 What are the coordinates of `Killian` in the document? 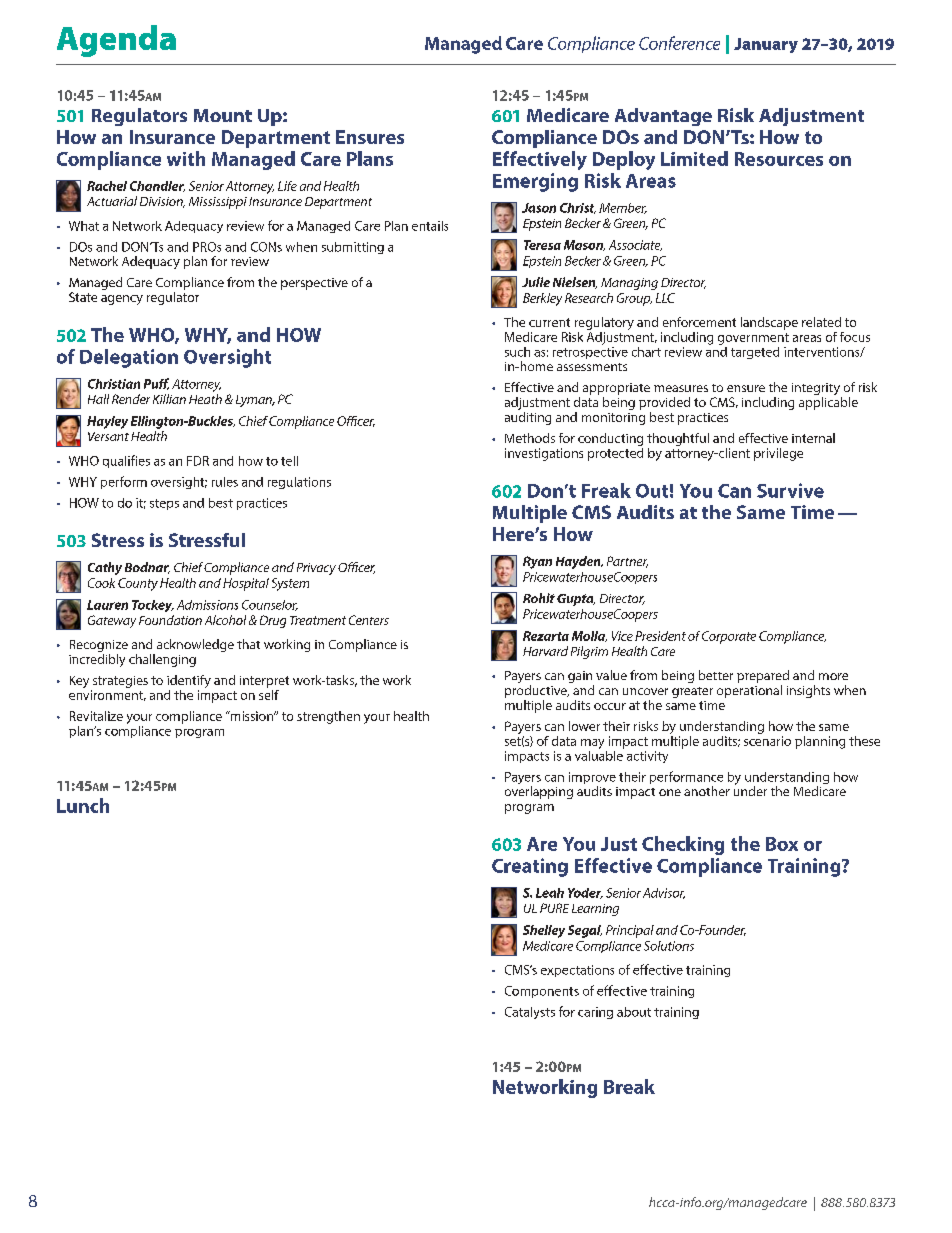 It's located at (169, 399).
